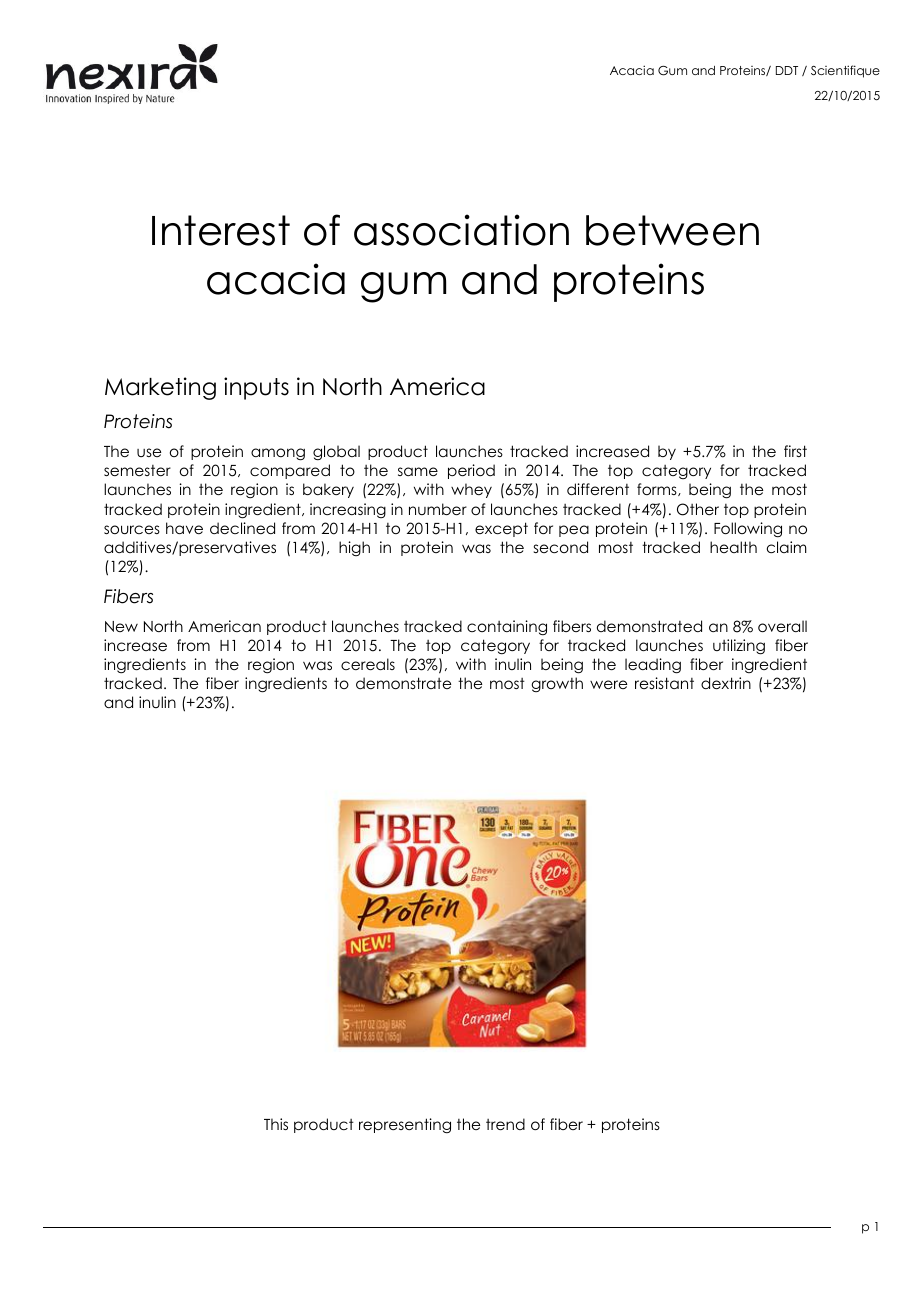  What do you see at coordinates (471, 471) in the screenshot?
I see `period` at bounding box center [471, 471].
